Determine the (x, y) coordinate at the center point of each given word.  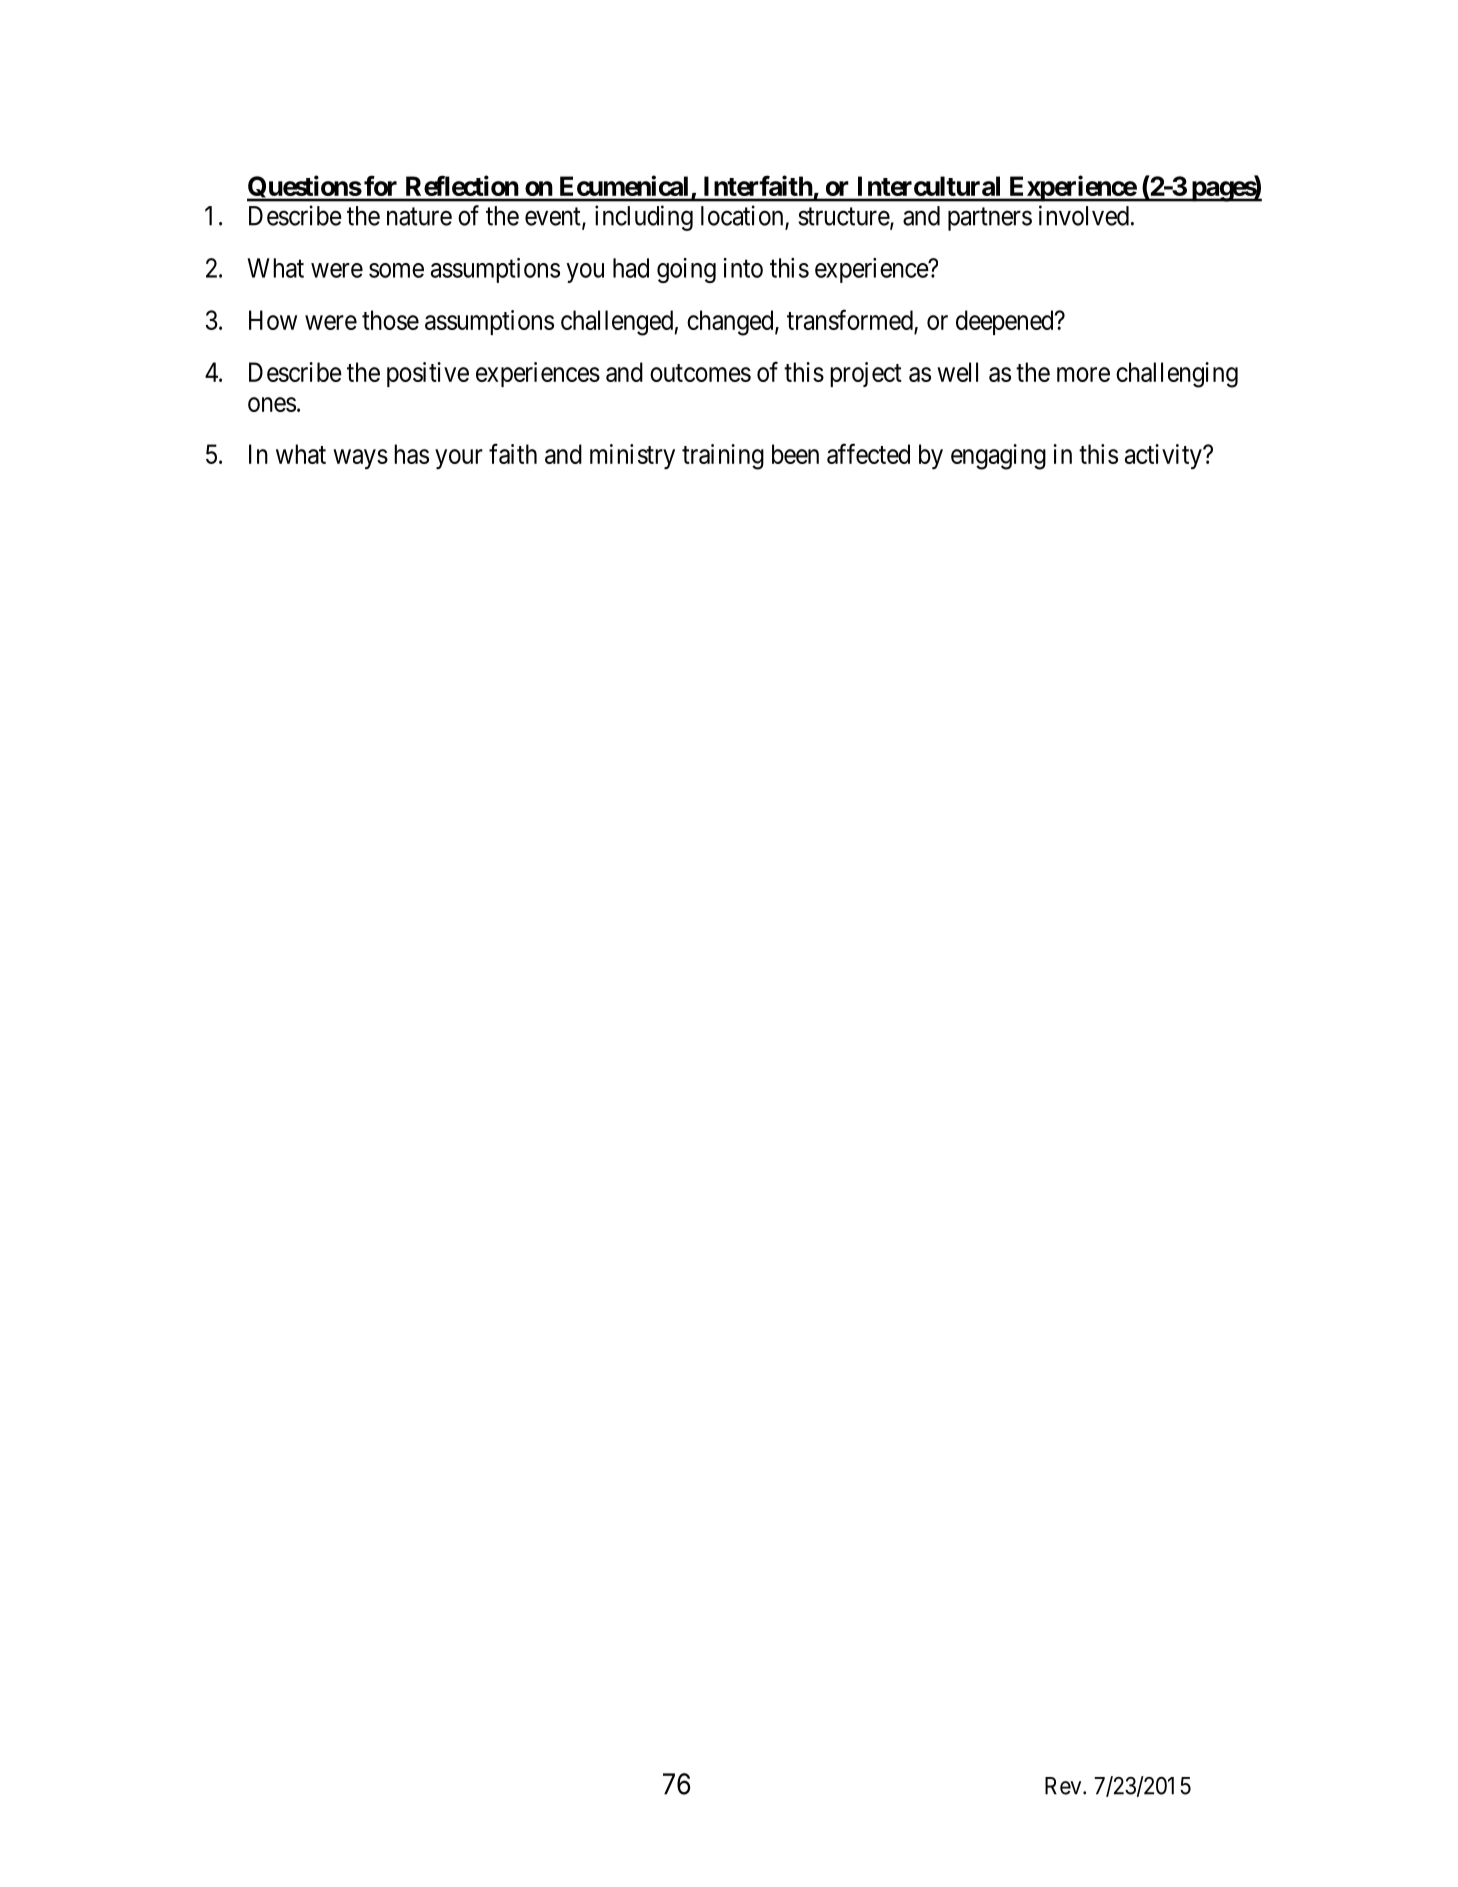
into (743, 268)
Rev (1064, 1786)
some (396, 270)
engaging (998, 457)
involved (1084, 215)
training (723, 457)
